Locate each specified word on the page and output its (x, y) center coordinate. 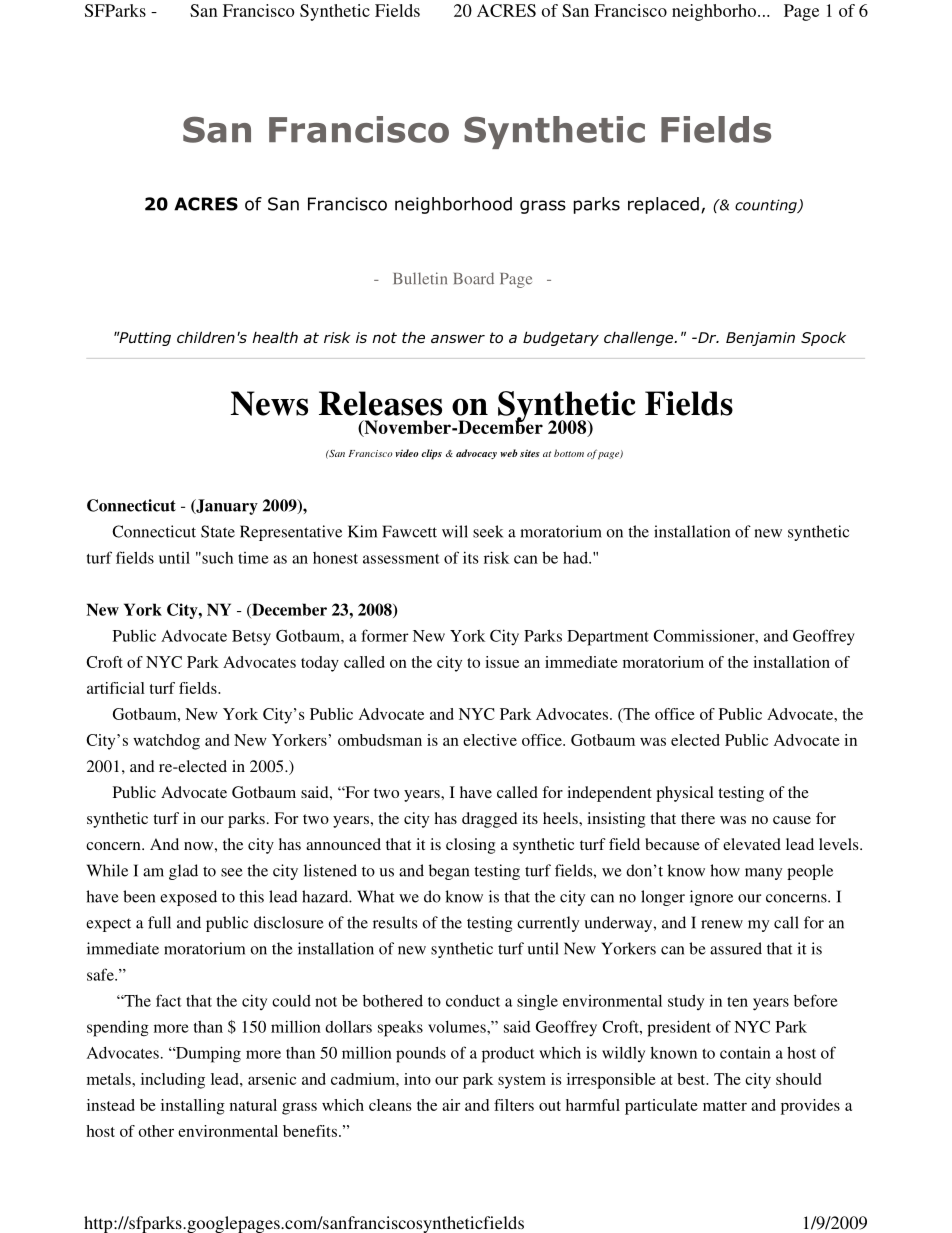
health (275, 337)
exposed (188, 898)
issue (502, 662)
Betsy (251, 638)
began (449, 872)
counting (767, 206)
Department (608, 638)
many (763, 874)
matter (725, 1106)
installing (193, 1107)
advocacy (476, 454)
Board (474, 278)
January (226, 507)
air (451, 1105)
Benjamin (760, 339)
